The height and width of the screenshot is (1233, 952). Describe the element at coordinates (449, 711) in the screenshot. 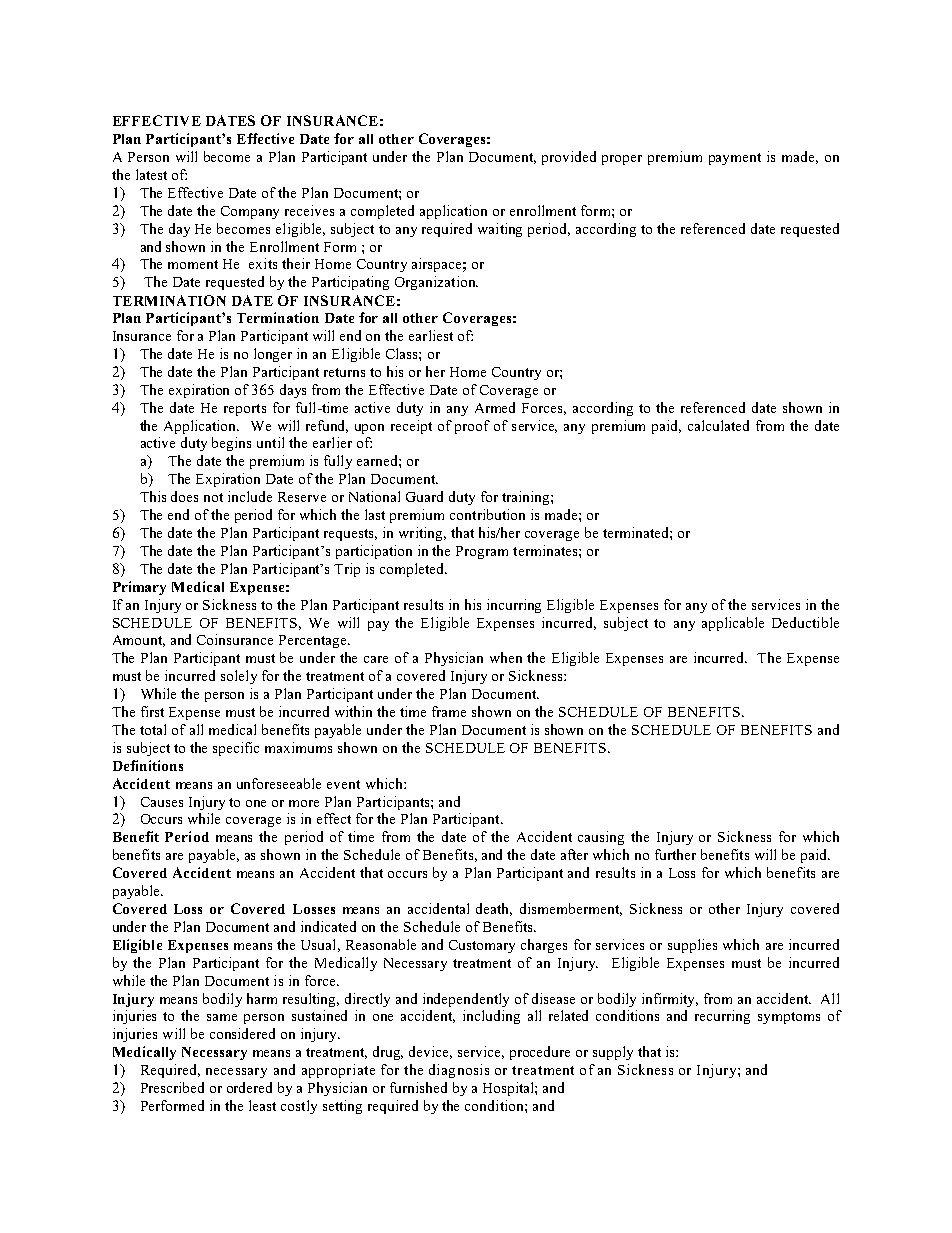

I see `frame` at that location.
